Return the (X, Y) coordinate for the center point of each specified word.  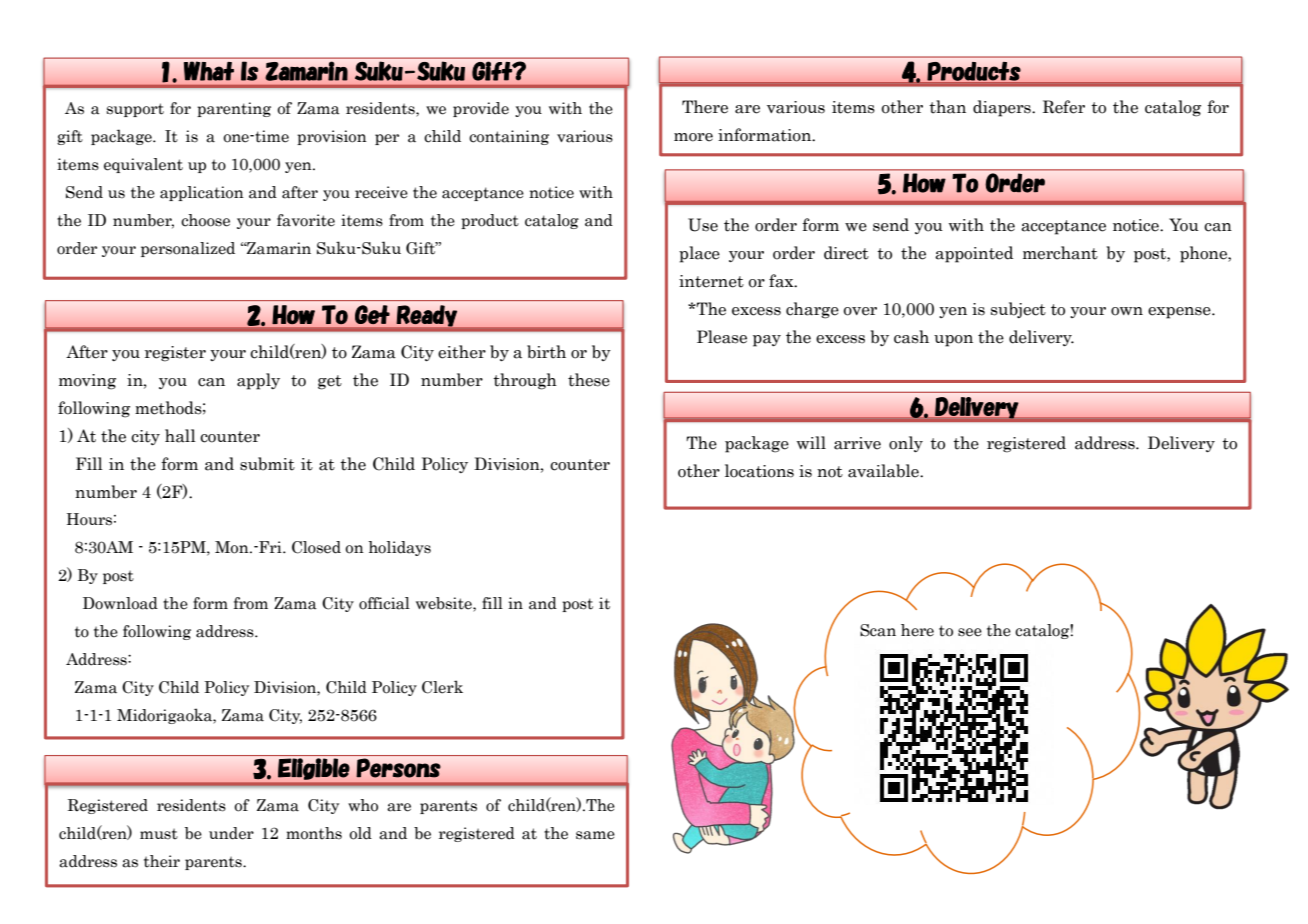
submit (267, 464)
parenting (234, 109)
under (231, 833)
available (884, 471)
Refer (1064, 107)
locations (759, 471)
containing (509, 137)
